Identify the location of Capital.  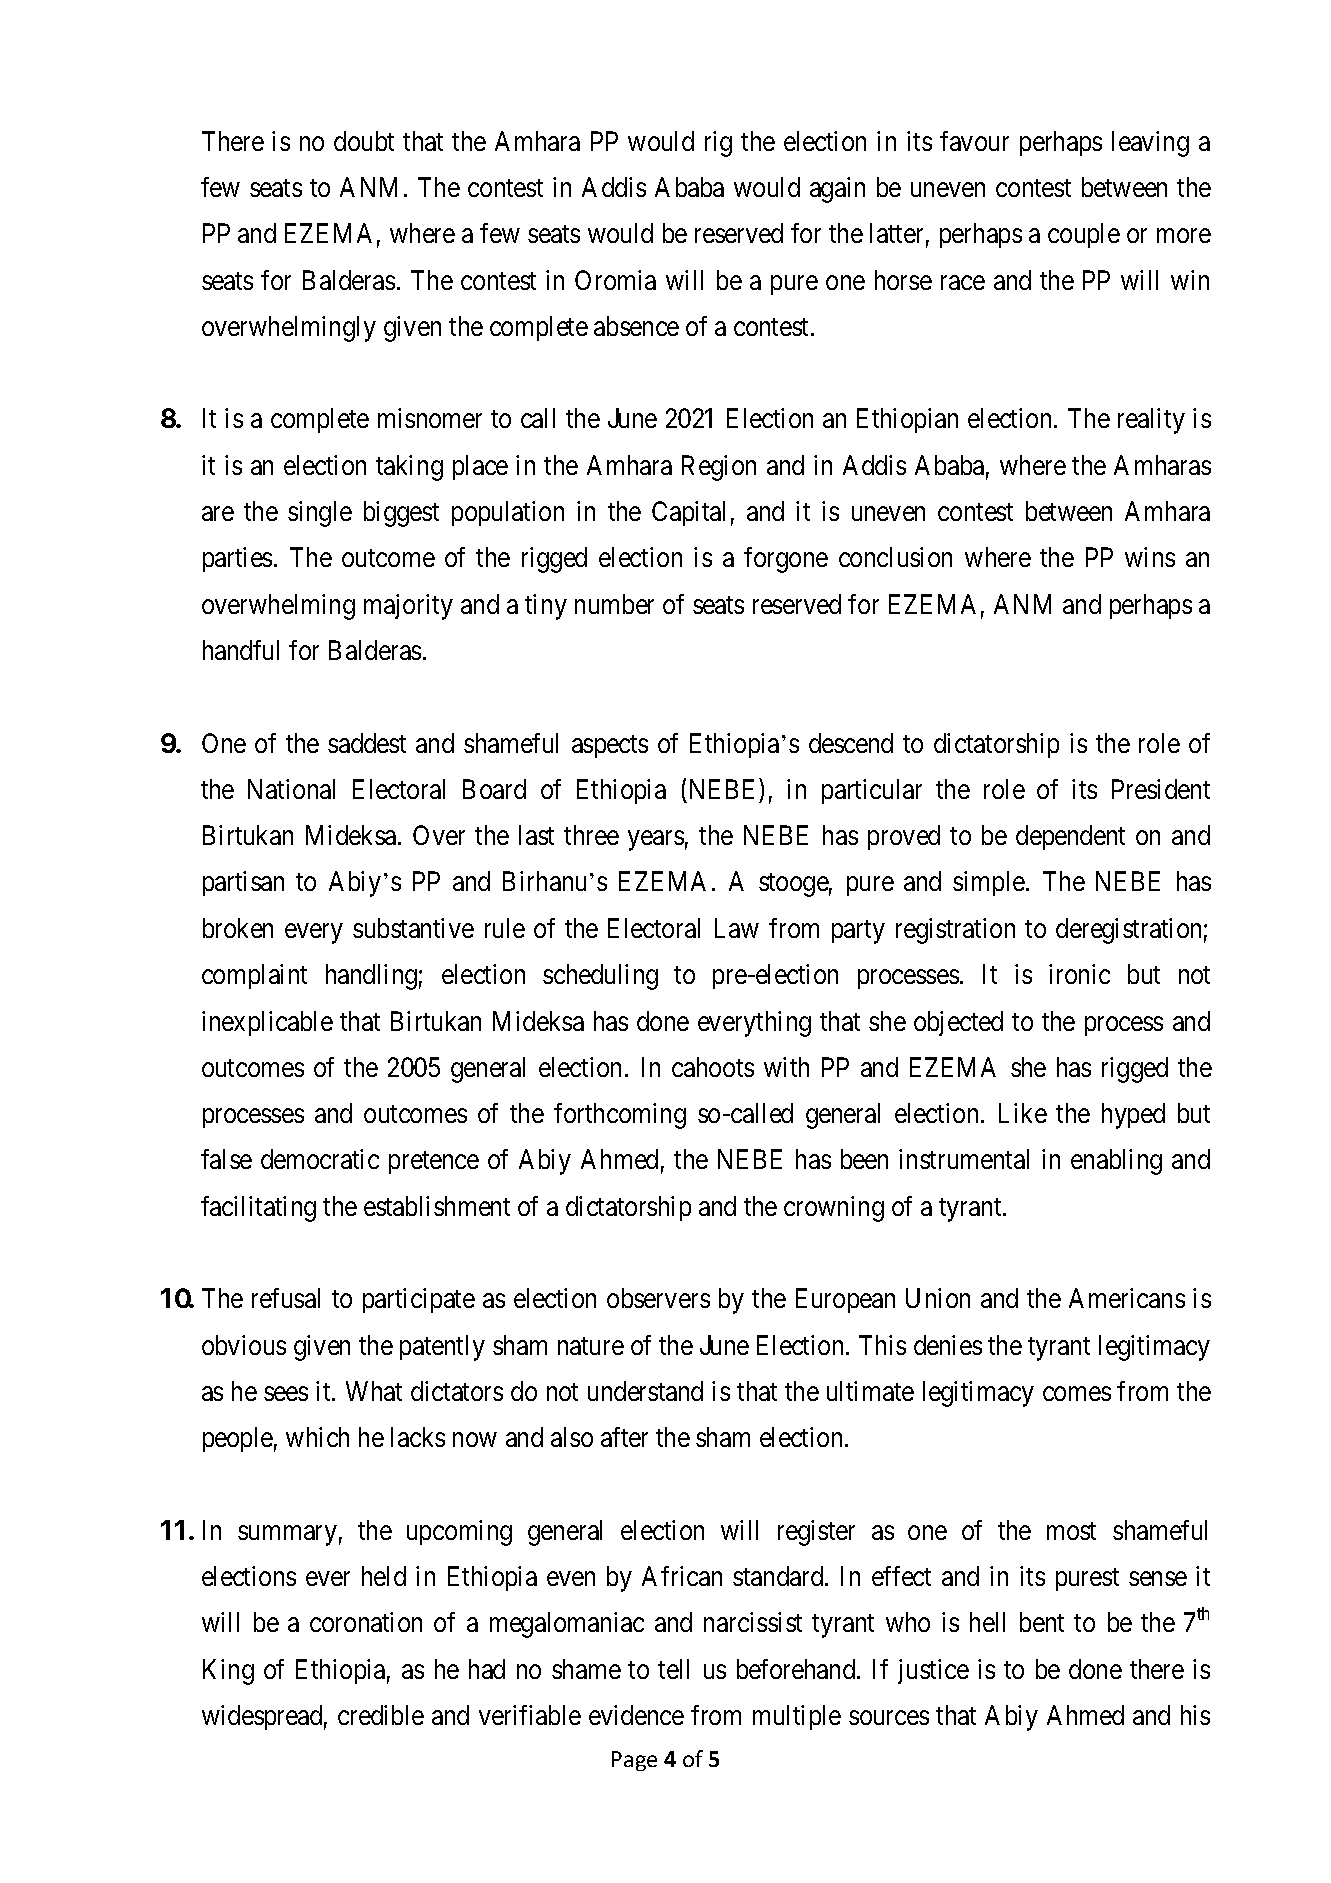
(688, 513).
